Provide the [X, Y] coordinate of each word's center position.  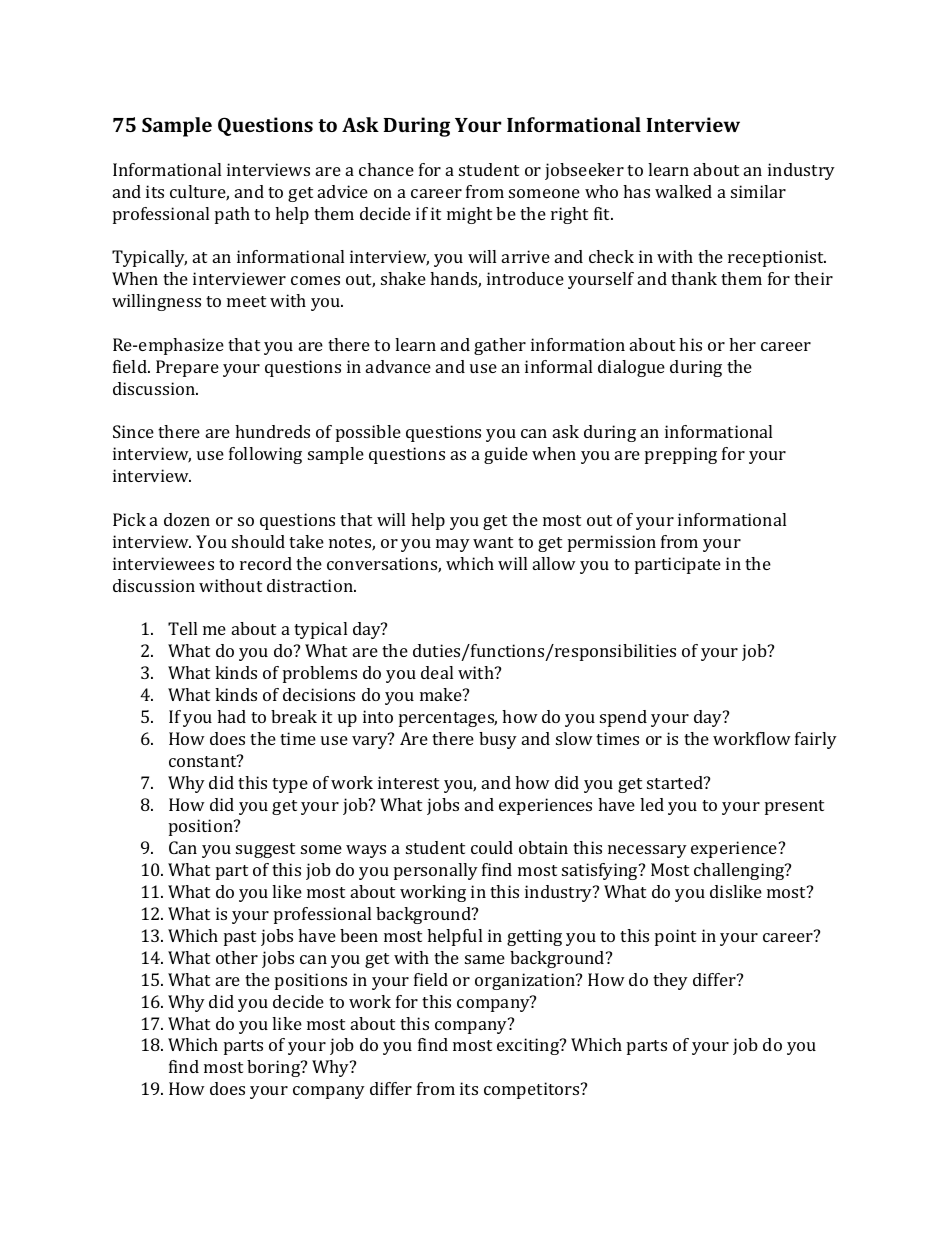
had [231, 716]
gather [500, 346]
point [675, 937]
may [453, 545]
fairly [816, 740]
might [469, 215]
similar [758, 191]
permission [612, 543]
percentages [448, 719]
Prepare [187, 368]
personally [436, 871]
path [232, 215]
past [240, 938]
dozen [187, 519]
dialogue [631, 368]
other [237, 957]
